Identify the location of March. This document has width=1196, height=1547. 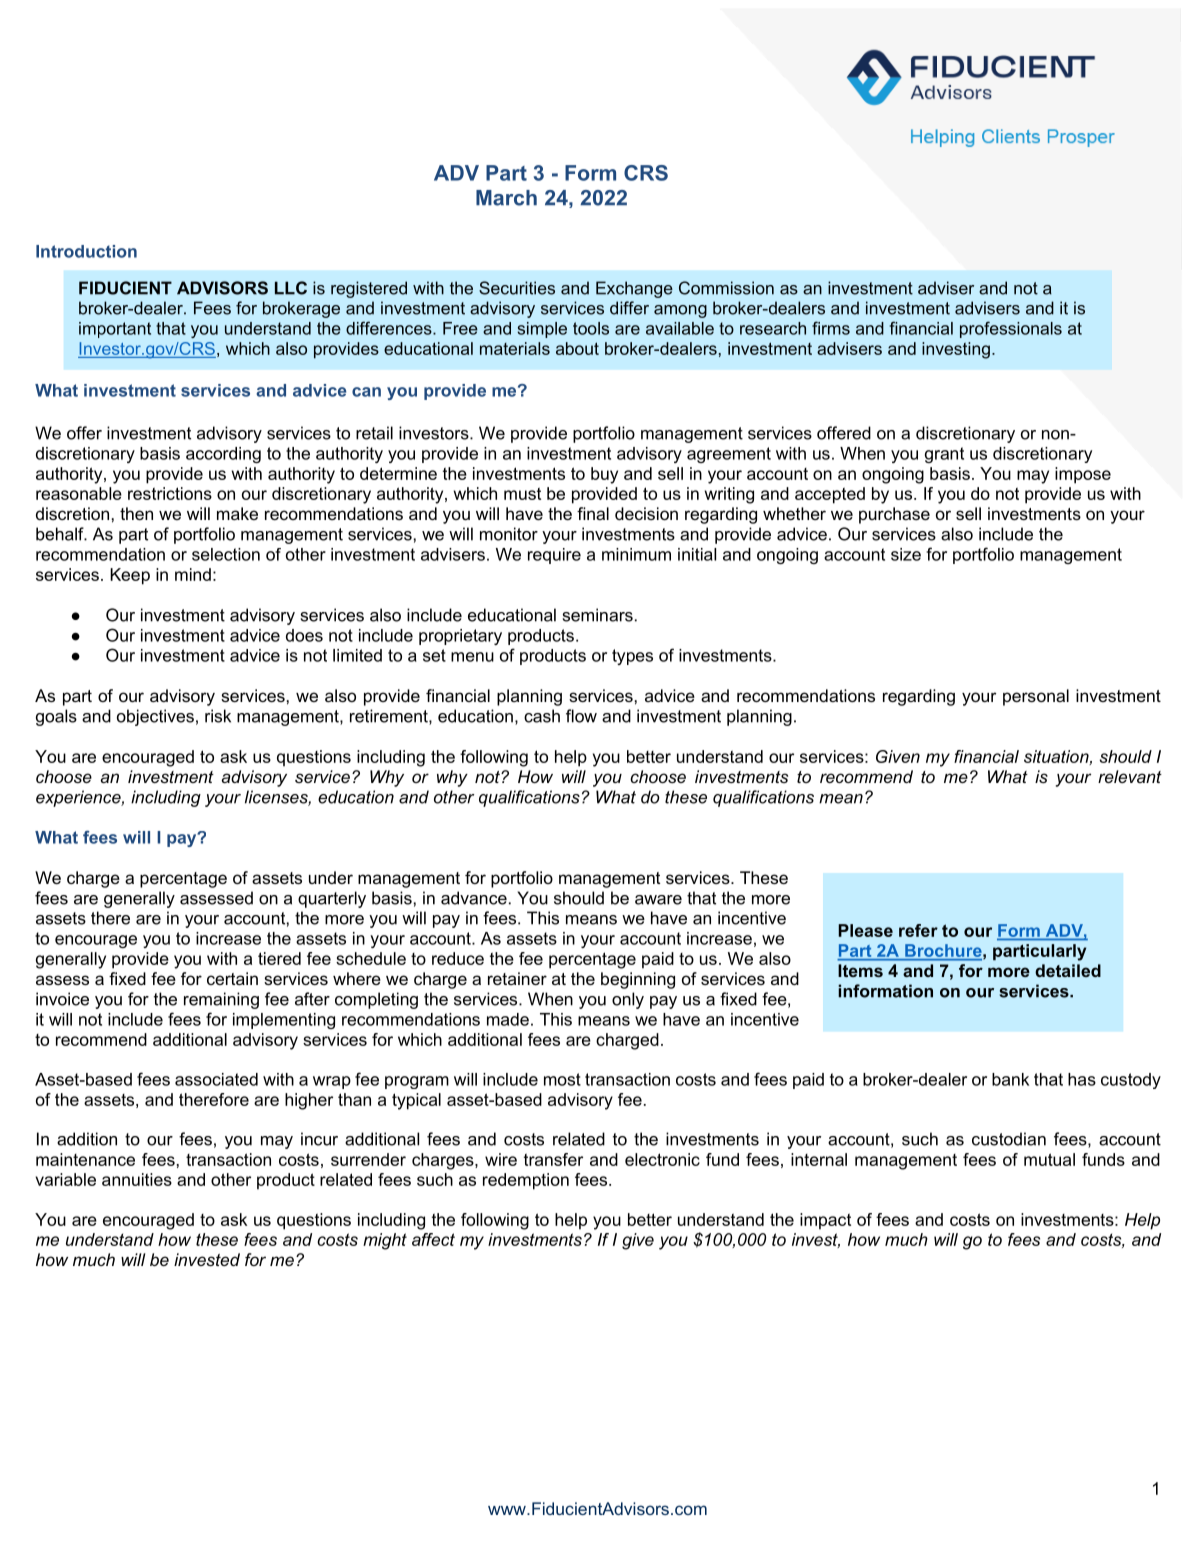
(506, 198).
